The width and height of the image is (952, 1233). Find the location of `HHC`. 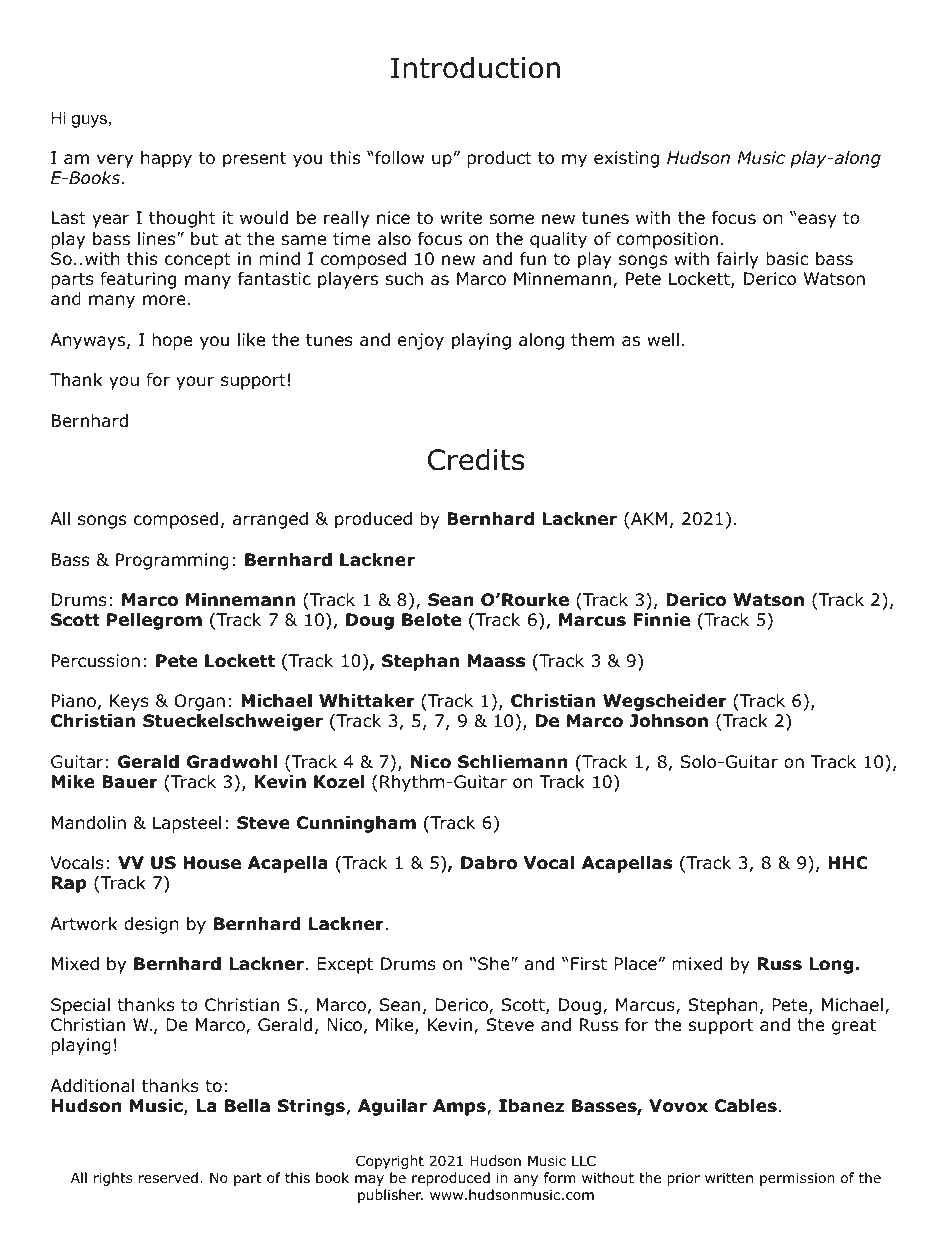

HHC is located at coordinates (848, 863).
